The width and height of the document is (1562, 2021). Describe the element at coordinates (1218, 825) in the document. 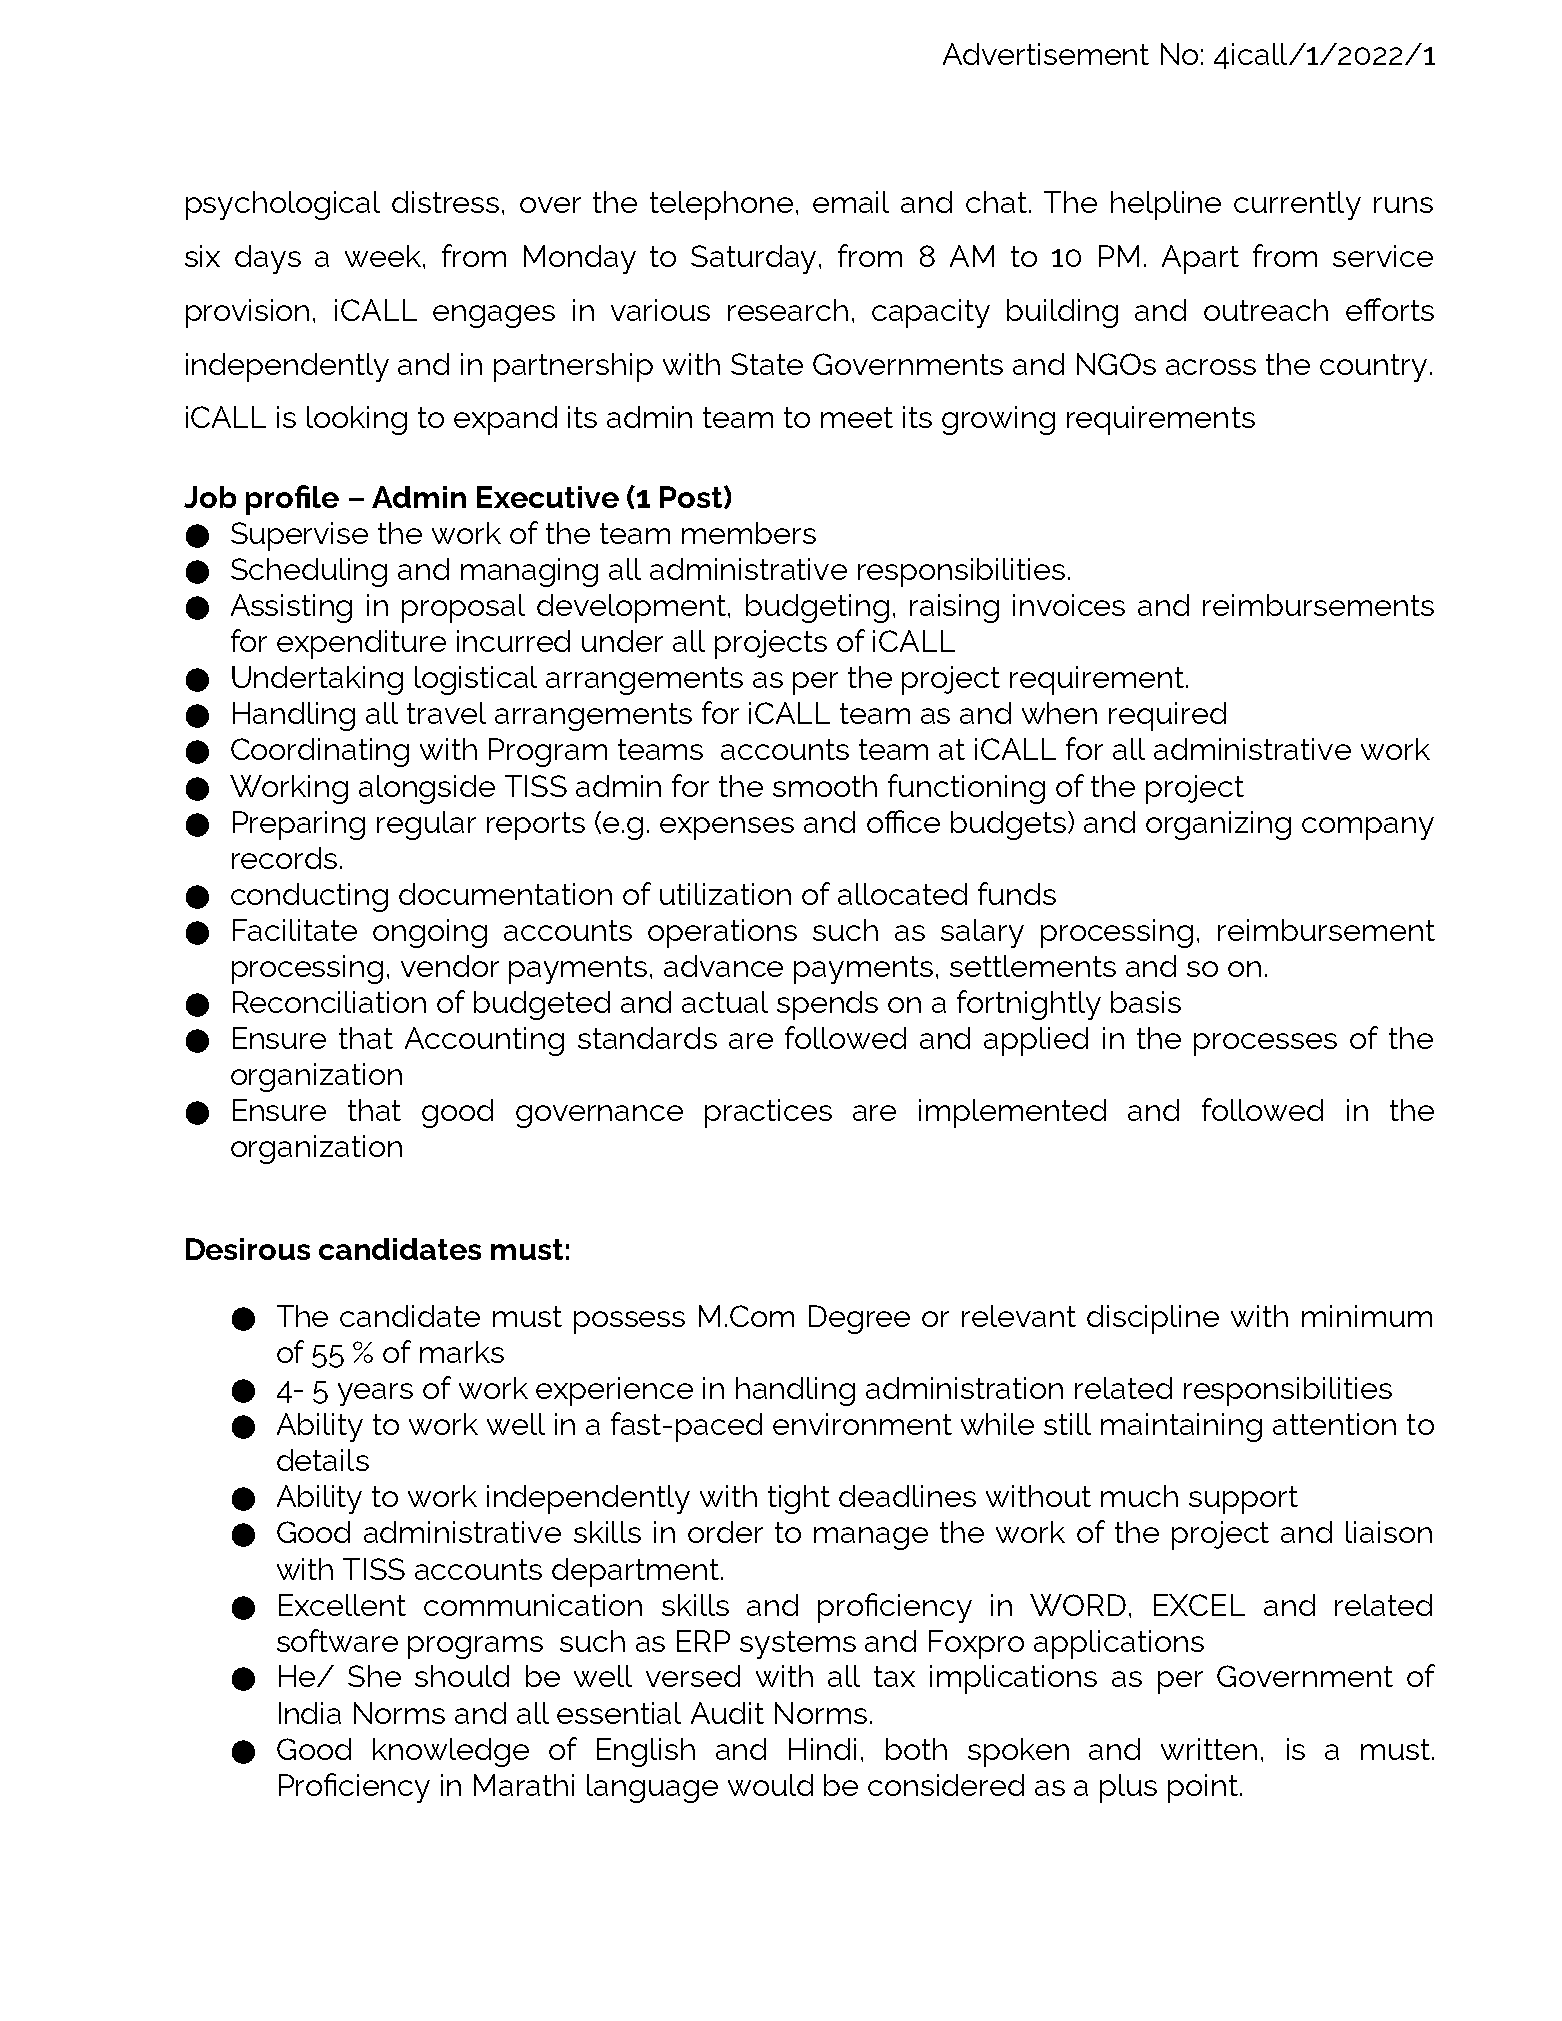

I see `organizing` at that location.
